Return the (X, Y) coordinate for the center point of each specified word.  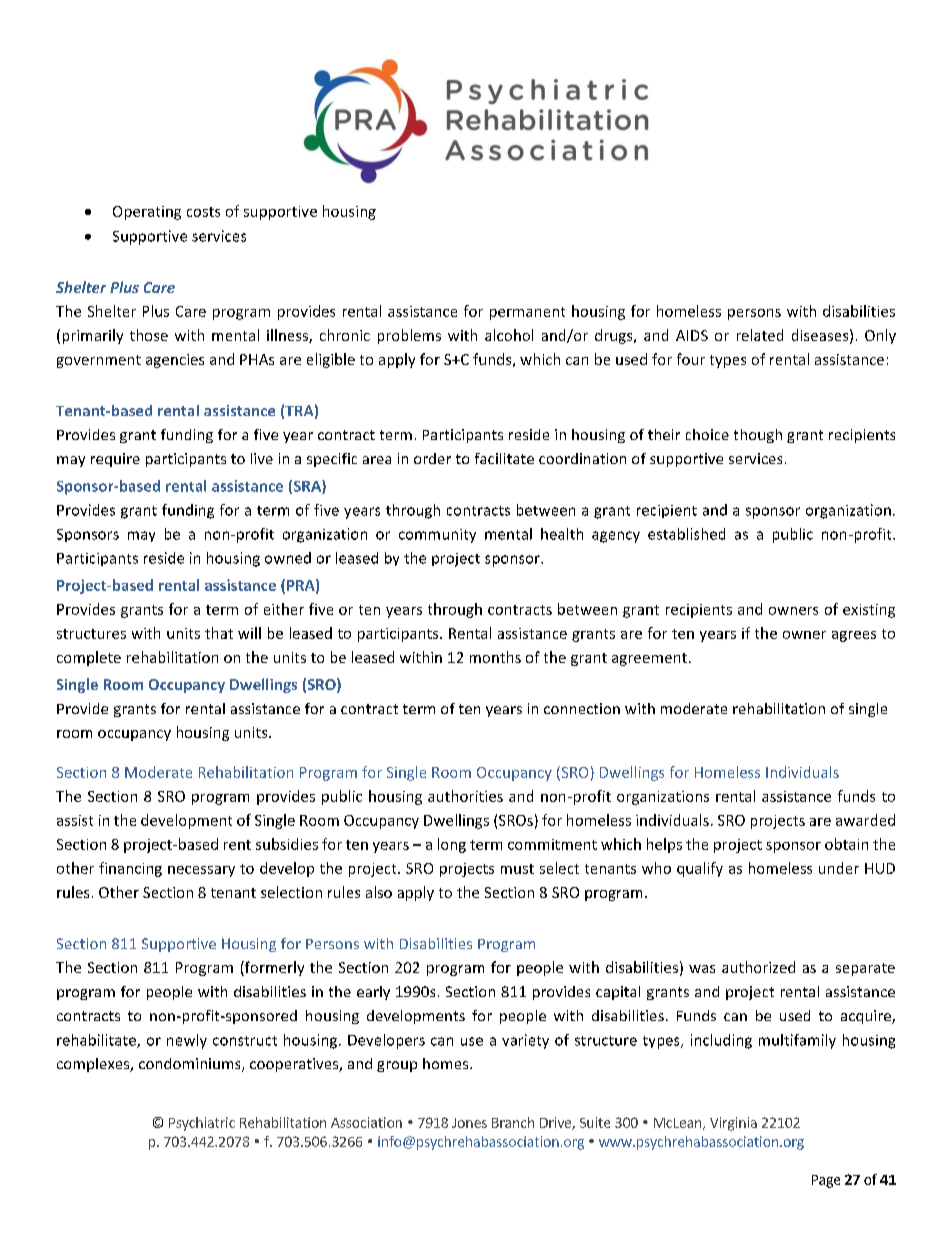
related (760, 335)
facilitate (504, 458)
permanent (527, 313)
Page (826, 1181)
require (115, 460)
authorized (758, 967)
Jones (469, 1123)
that (219, 633)
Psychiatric (202, 1124)
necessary (201, 871)
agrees (854, 636)
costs (203, 212)
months (495, 657)
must (517, 869)
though (758, 436)
